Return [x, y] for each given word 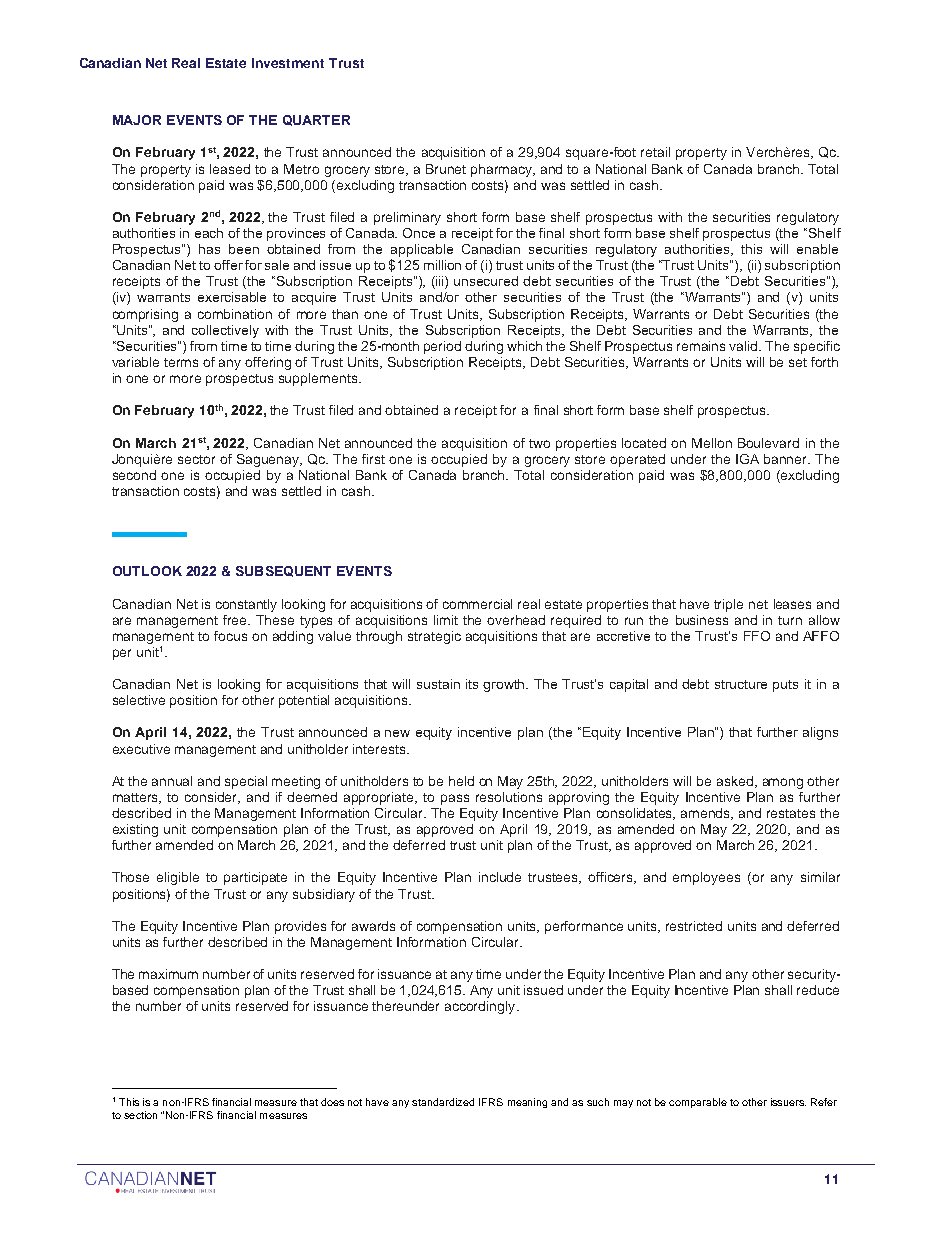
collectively [225, 331]
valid [745, 346]
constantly [246, 605]
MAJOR [137, 120]
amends [707, 814]
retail [655, 152]
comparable [698, 1103]
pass [455, 799]
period [442, 347]
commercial [477, 604]
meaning [527, 1103]
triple [728, 605]
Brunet [446, 169]
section [140, 1115]
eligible [178, 878]
